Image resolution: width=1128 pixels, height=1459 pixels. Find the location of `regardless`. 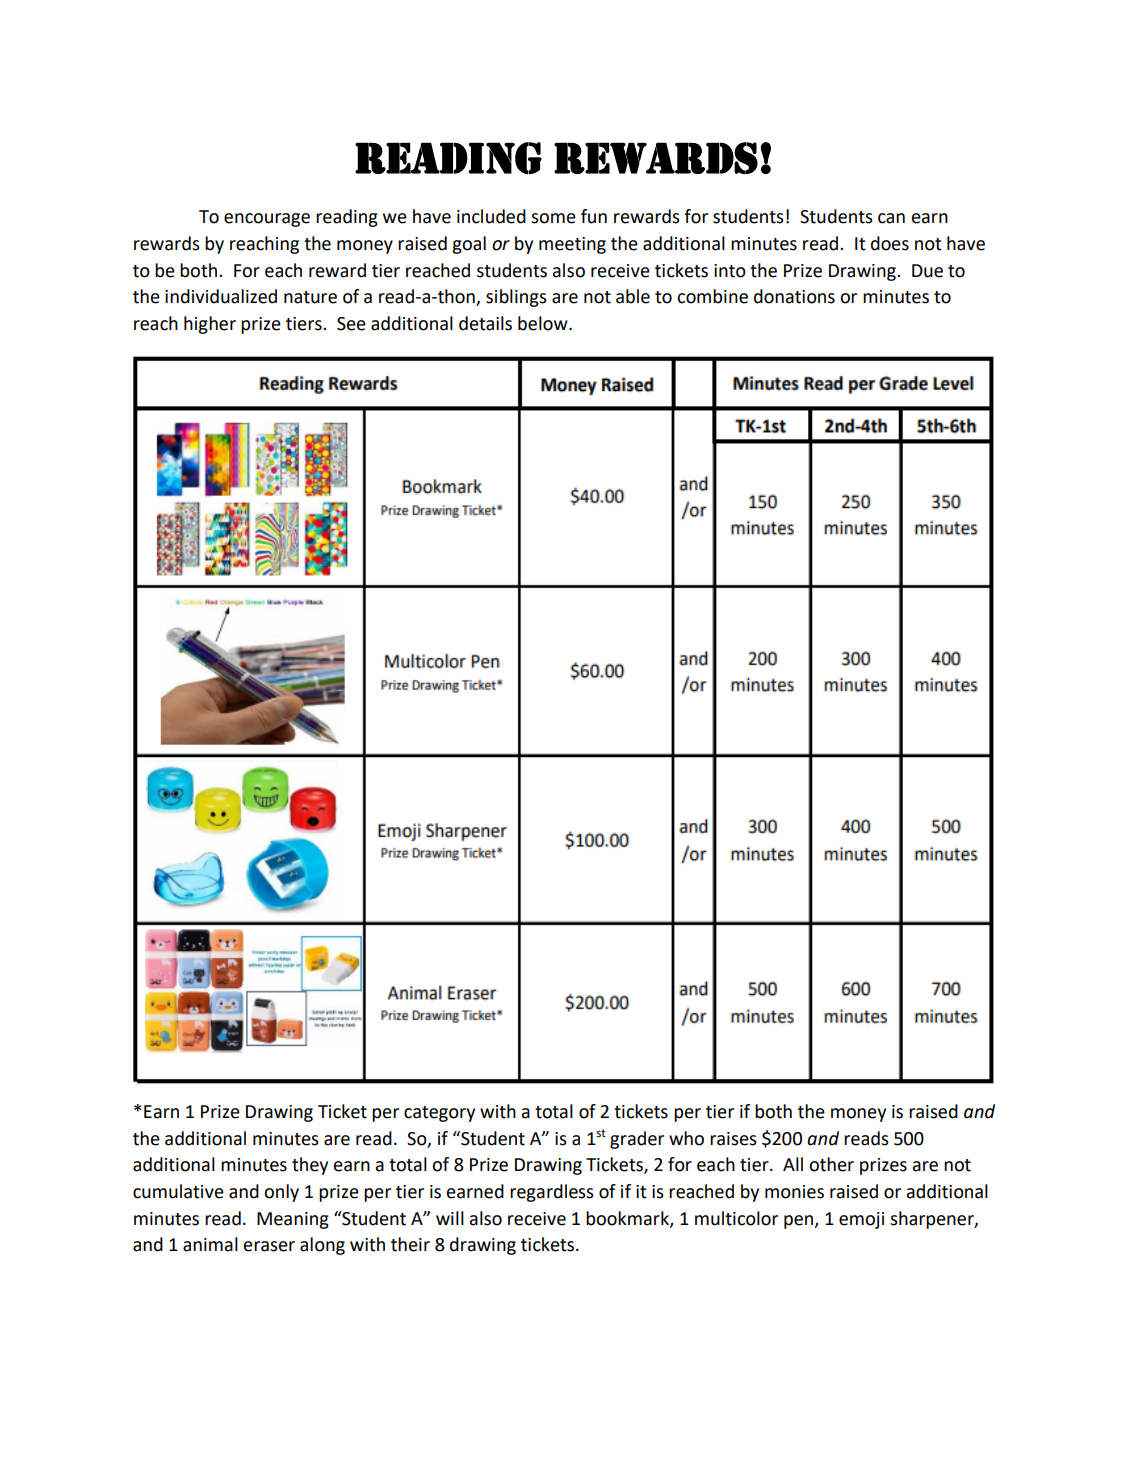

regardless is located at coordinates (552, 1193).
